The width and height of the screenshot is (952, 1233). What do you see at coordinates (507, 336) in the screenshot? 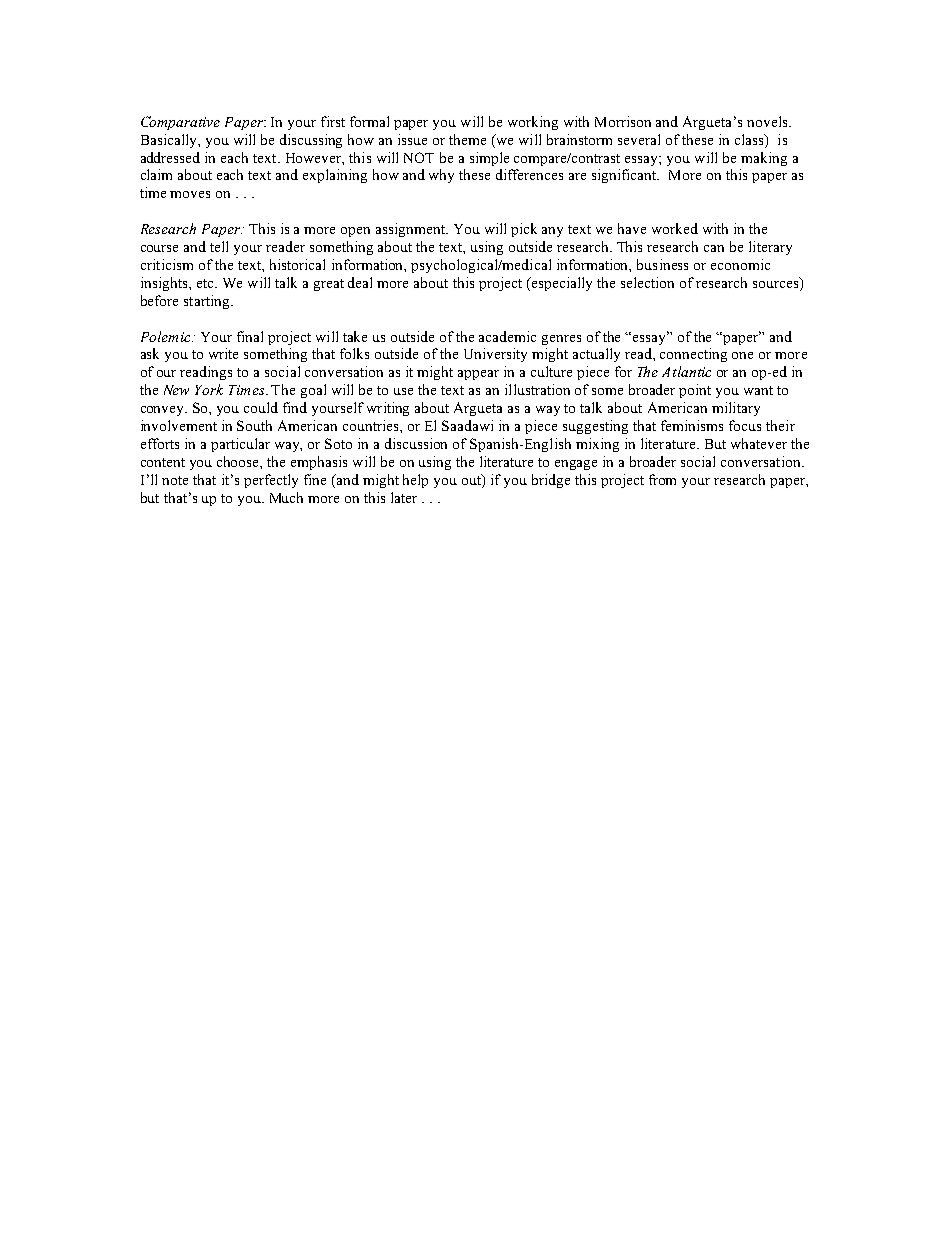
I see `academic` at bounding box center [507, 336].
